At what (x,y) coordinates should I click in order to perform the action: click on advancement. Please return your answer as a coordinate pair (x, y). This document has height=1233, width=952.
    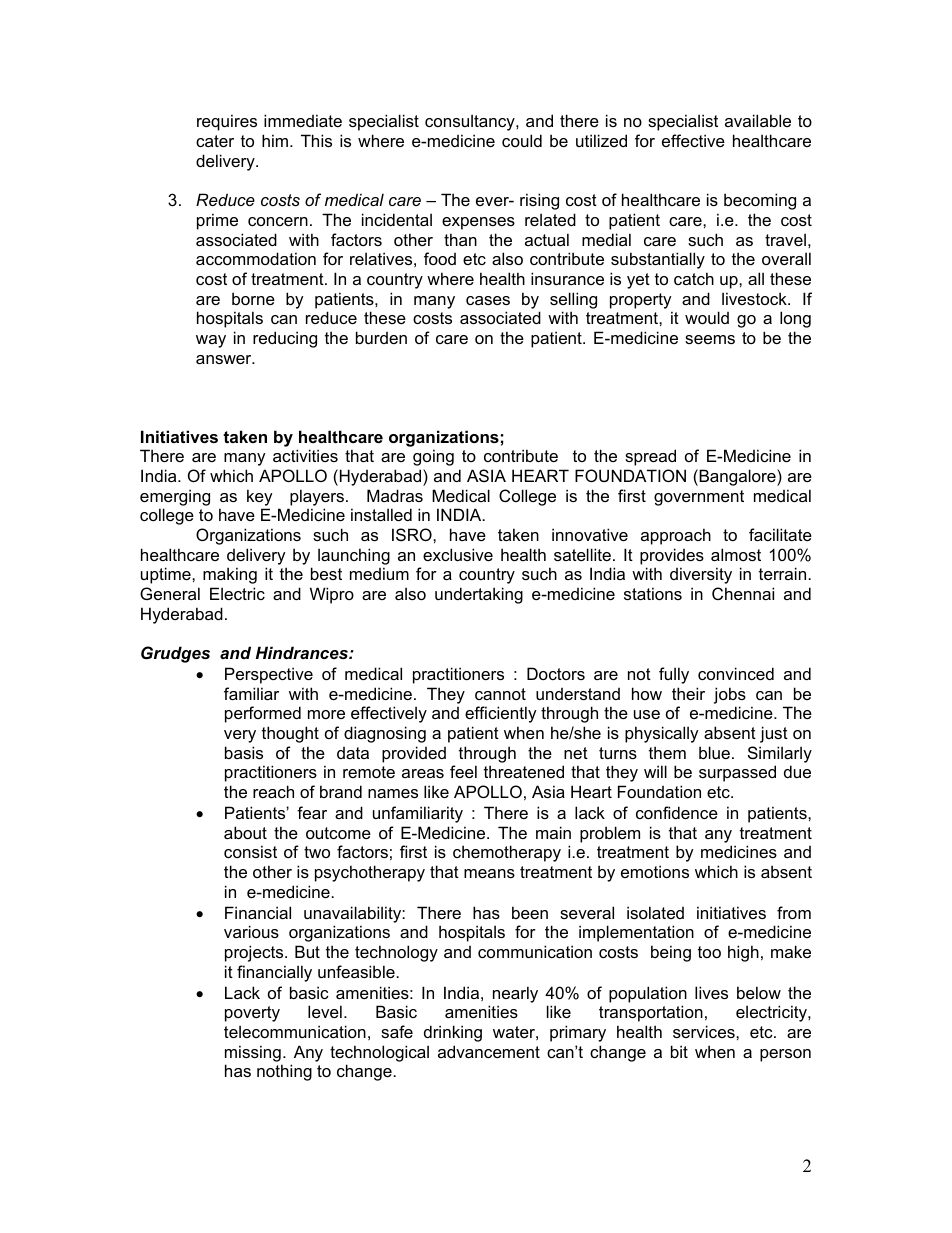
    Looking at the image, I should click on (489, 1051).
